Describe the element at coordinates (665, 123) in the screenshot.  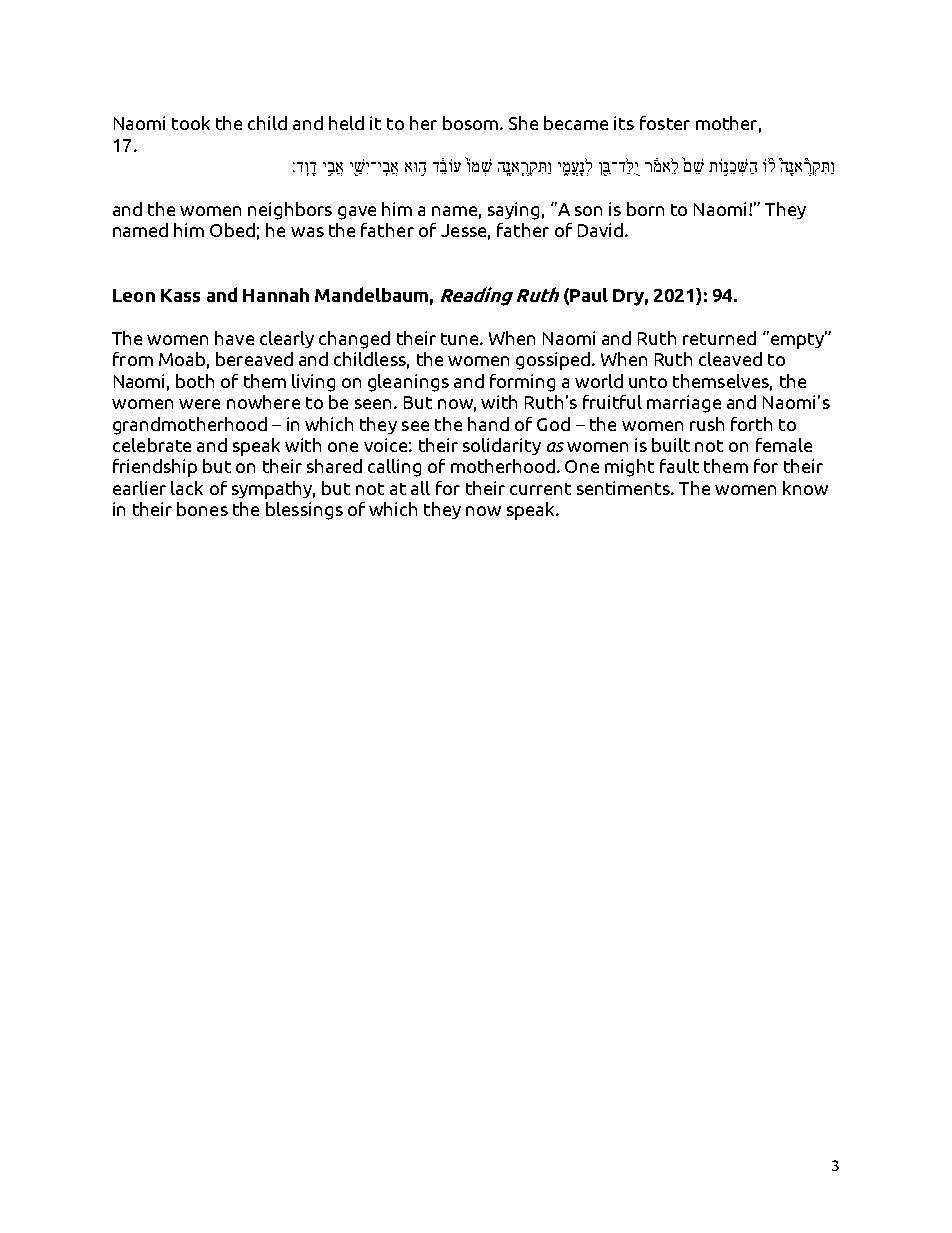
I see `foster` at that location.
